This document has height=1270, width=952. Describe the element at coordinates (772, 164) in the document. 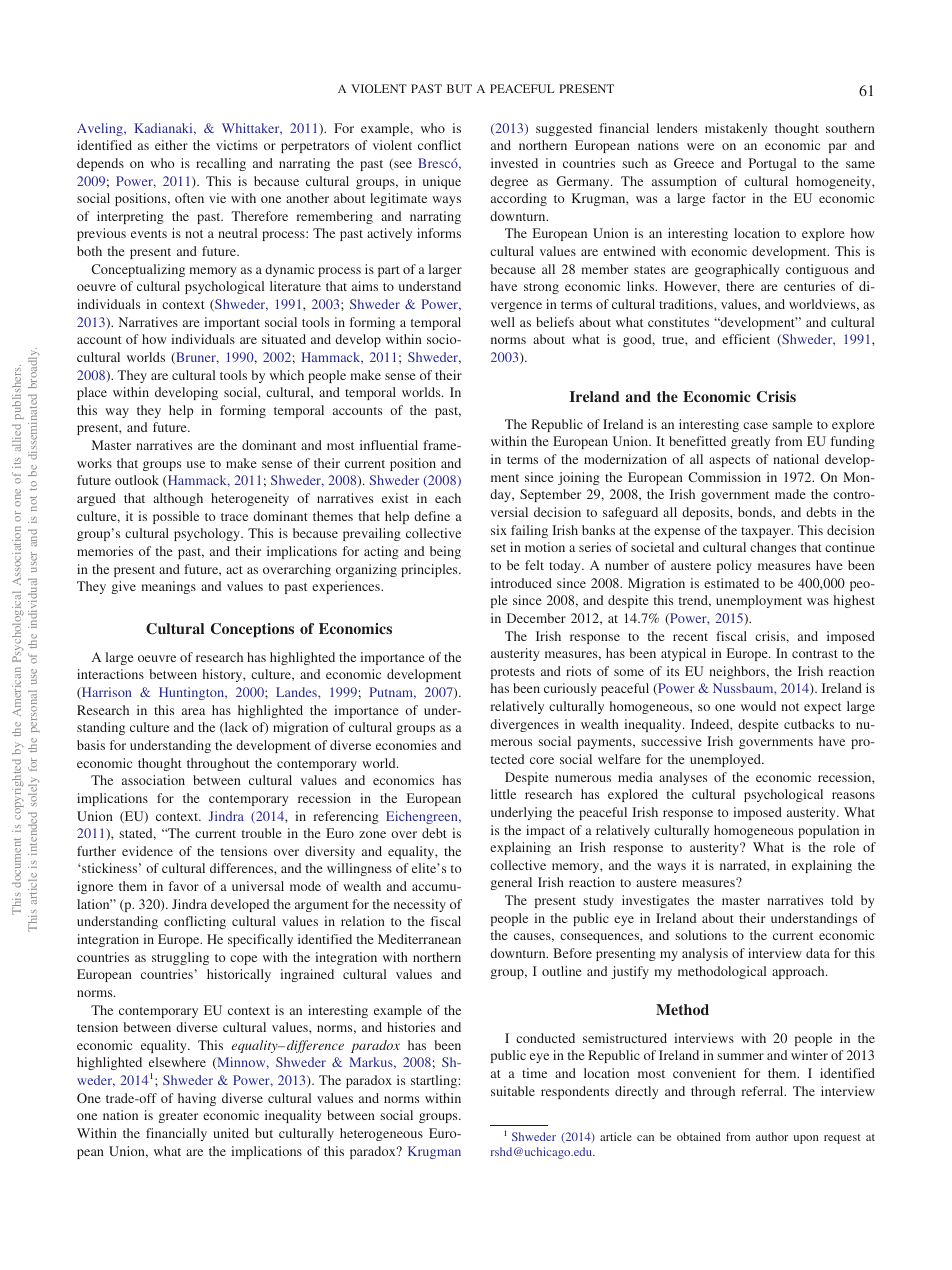

I see `Portugal` at that location.
